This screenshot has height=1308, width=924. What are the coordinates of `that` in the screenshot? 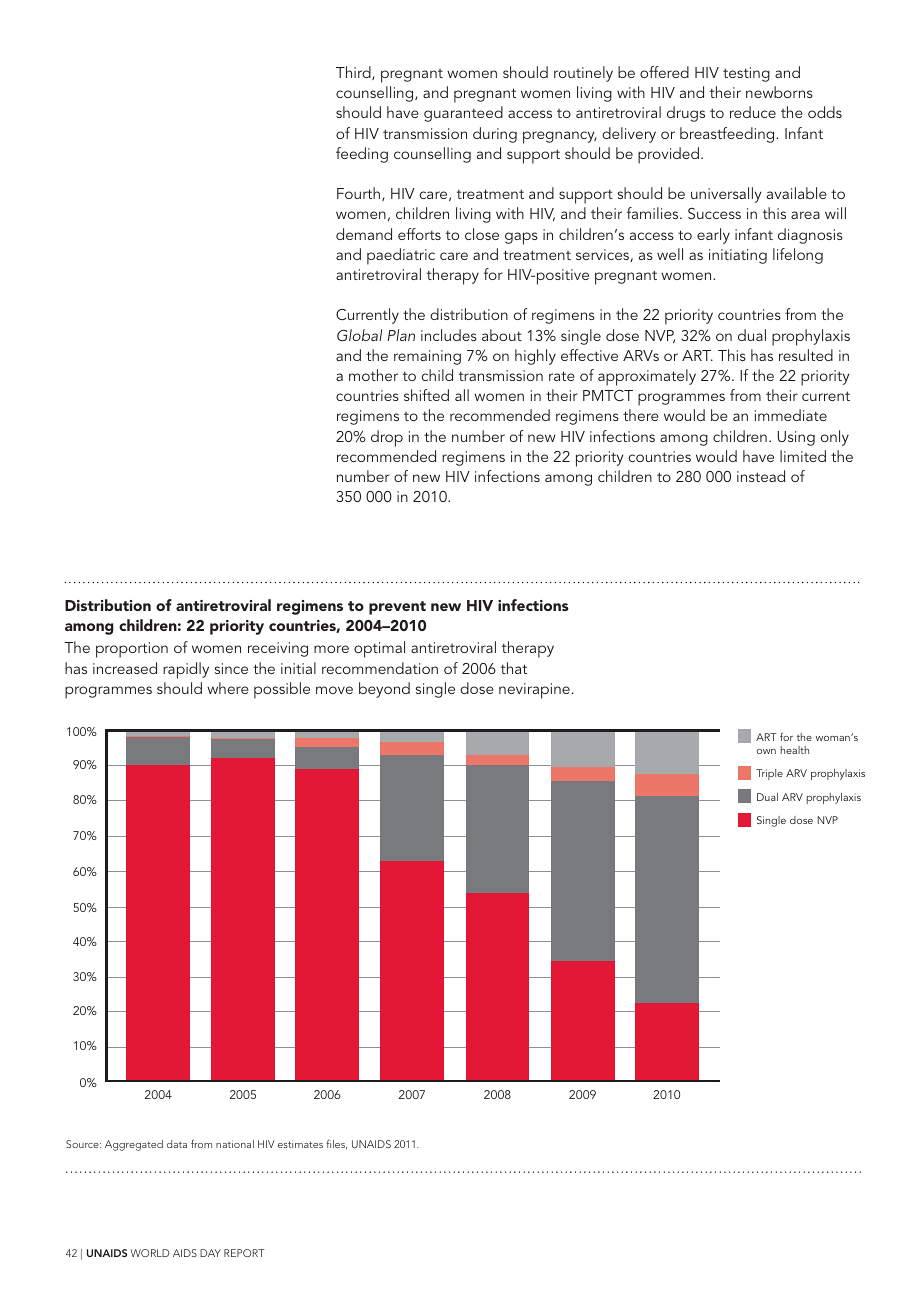 It's located at (514, 668).
